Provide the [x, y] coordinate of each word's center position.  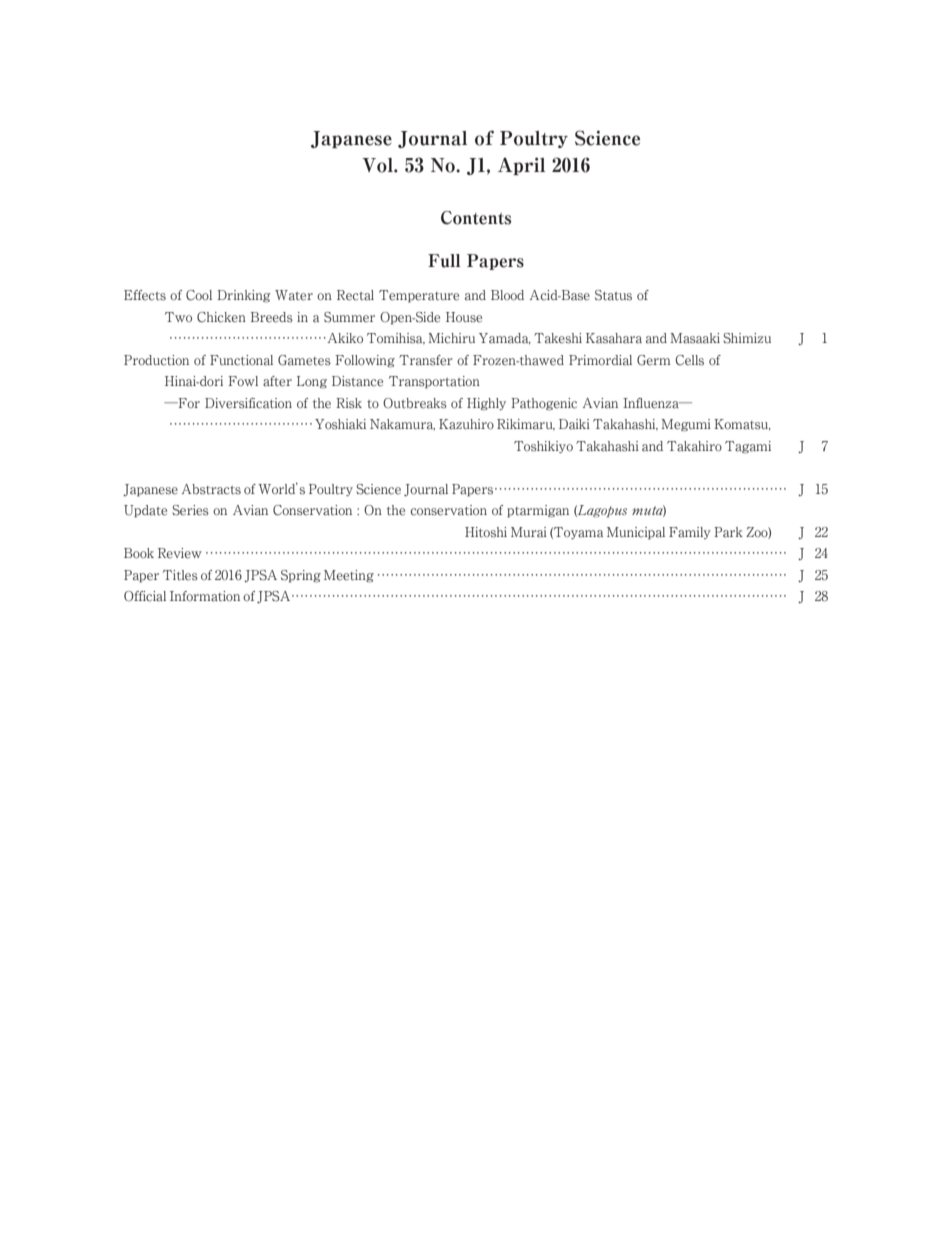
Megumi [686, 425]
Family [690, 533]
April [521, 166]
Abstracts [211, 489]
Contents [476, 218]
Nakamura [402, 424]
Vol [378, 165]
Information [205, 596]
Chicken [221, 317]
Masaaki [695, 338]
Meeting [349, 576]
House [464, 317]
